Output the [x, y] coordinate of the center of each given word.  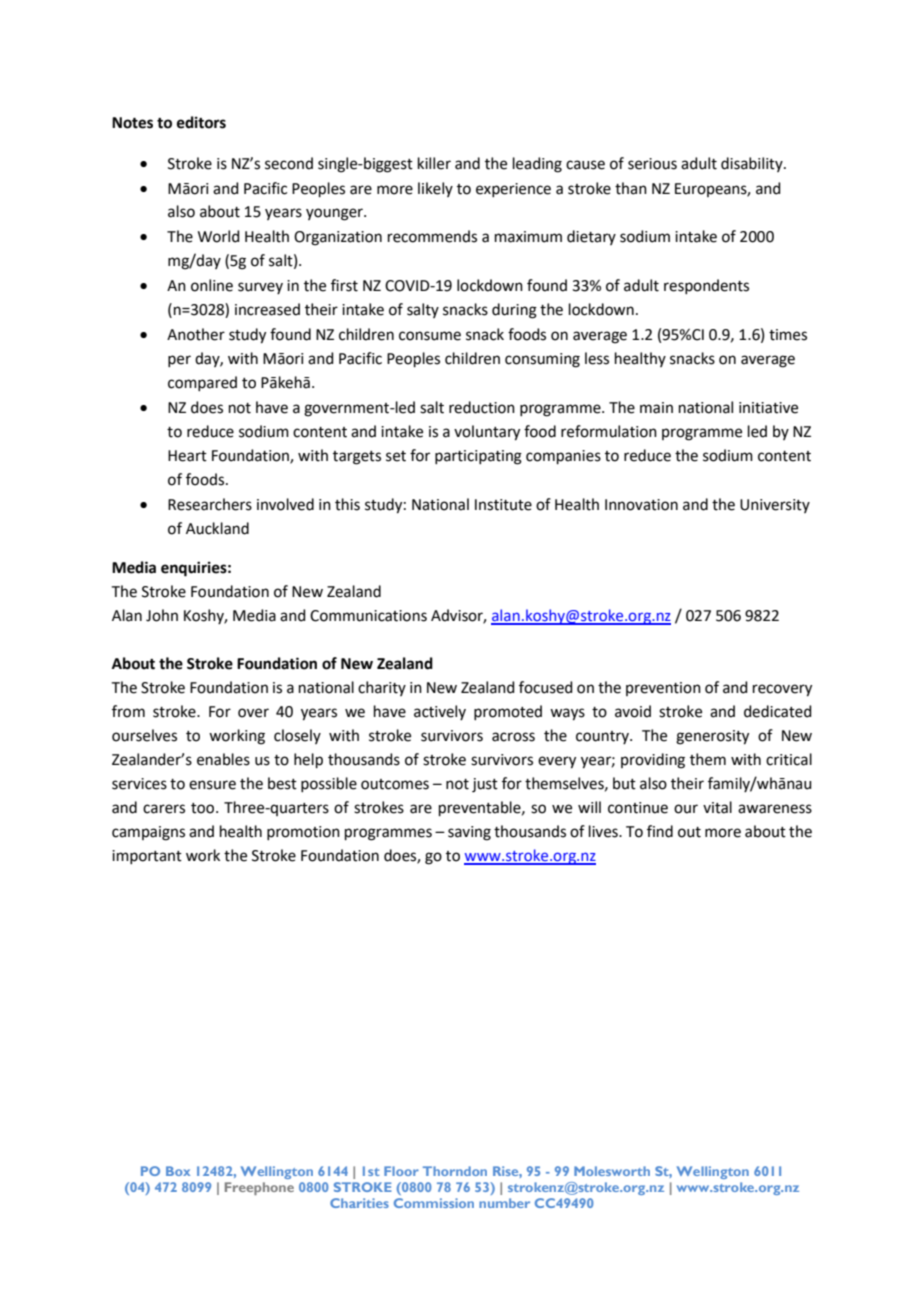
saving [469, 833]
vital [717, 807]
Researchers [210, 504]
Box [178, 1171]
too [204, 808]
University [775, 506]
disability [753, 164]
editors [201, 122]
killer [434, 163]
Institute [503, 505]
